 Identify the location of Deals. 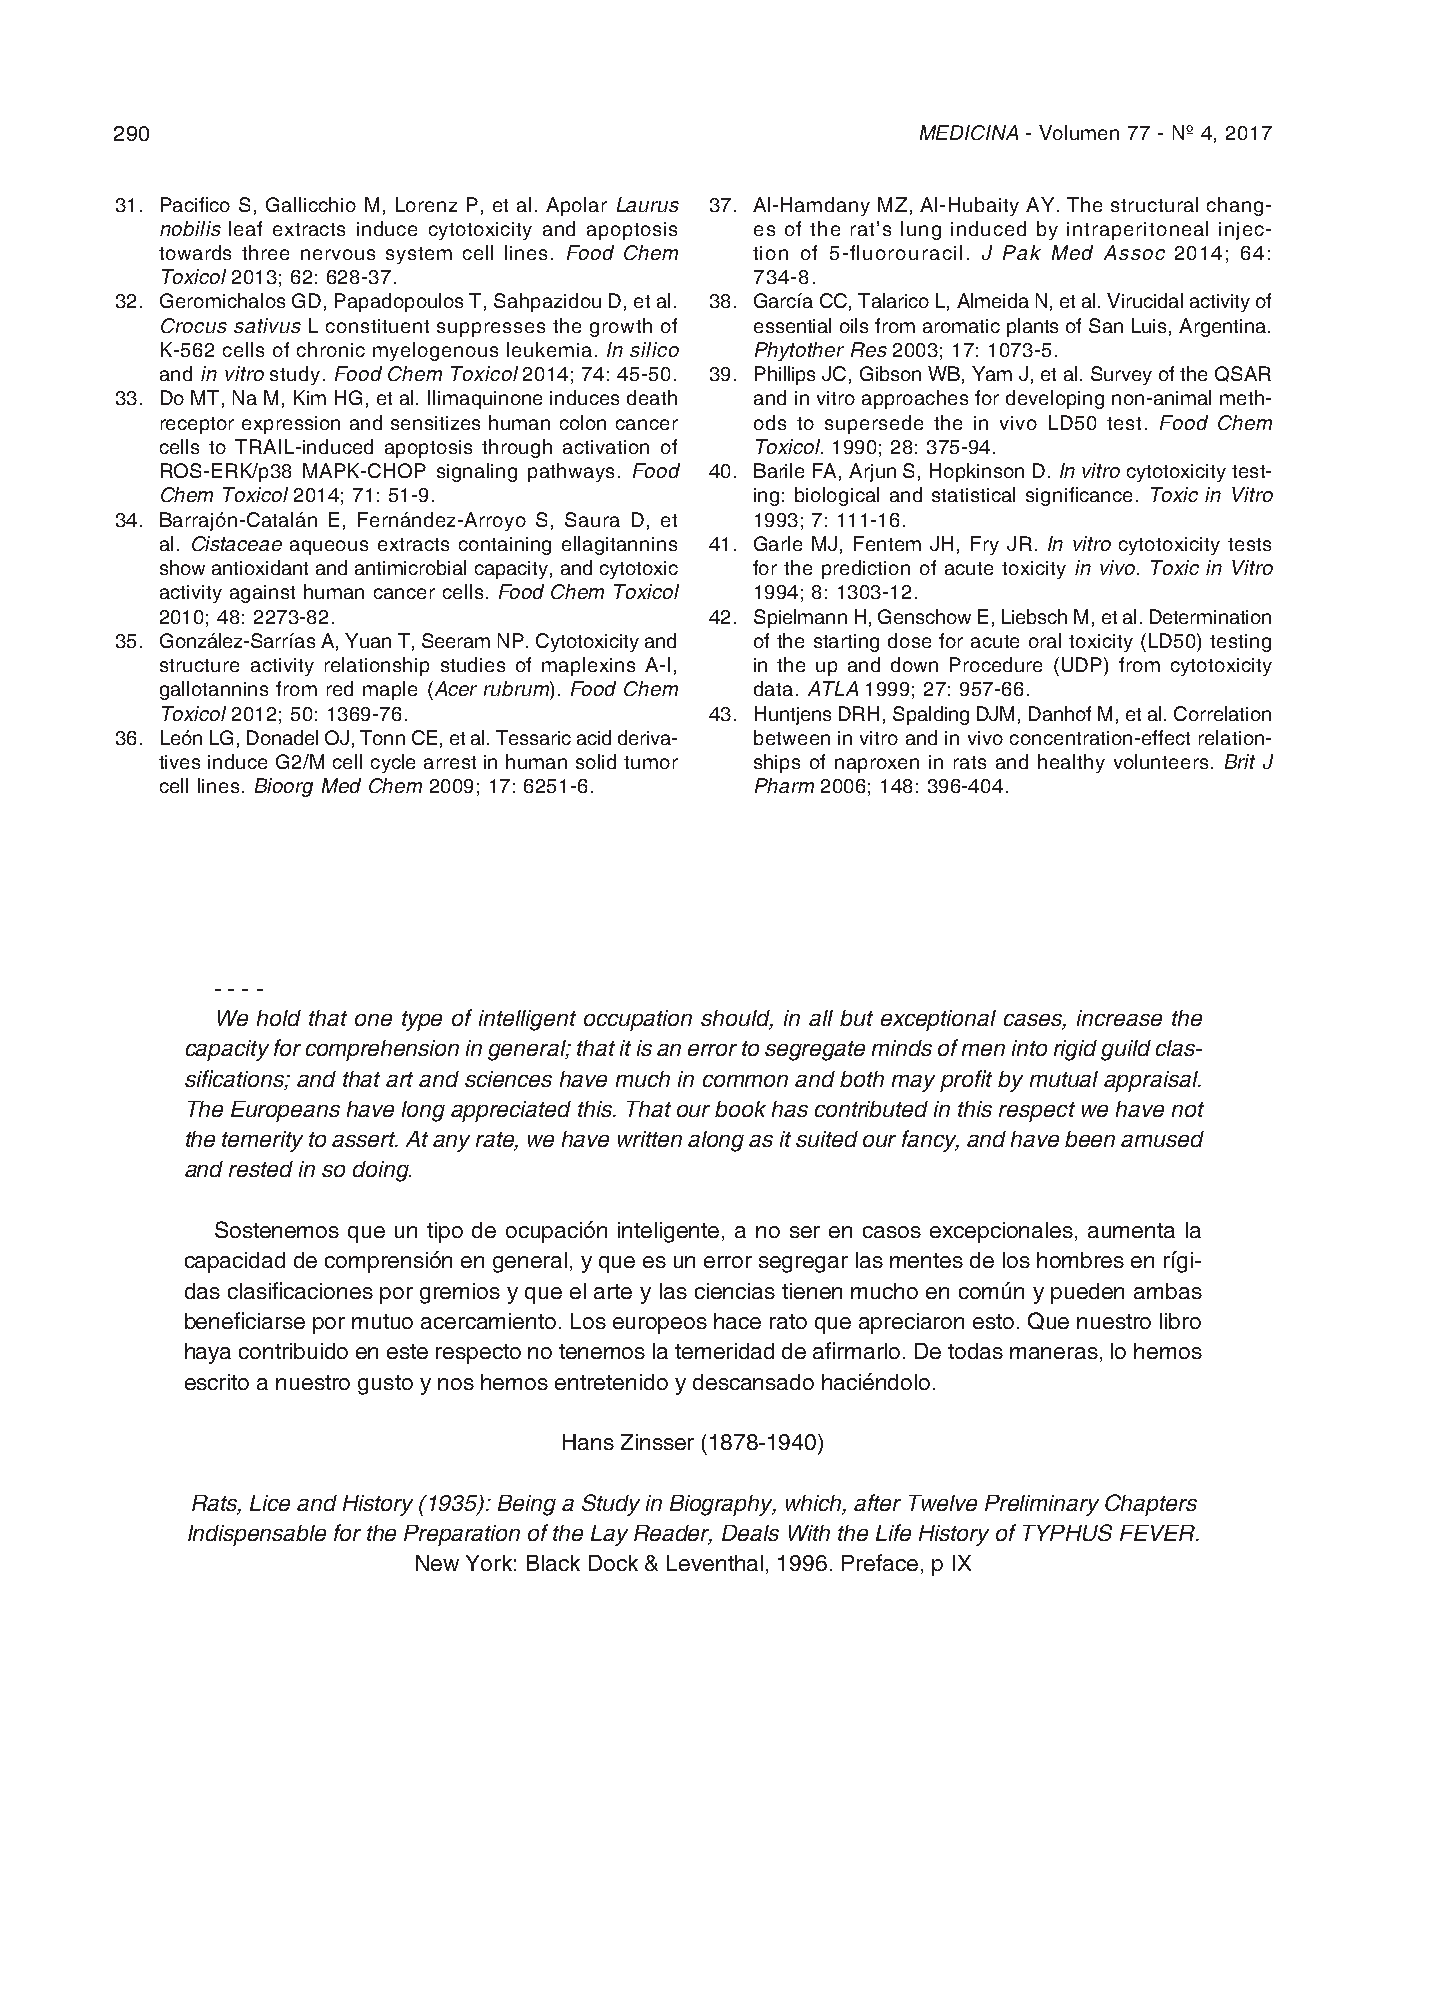
(750, 1533).
